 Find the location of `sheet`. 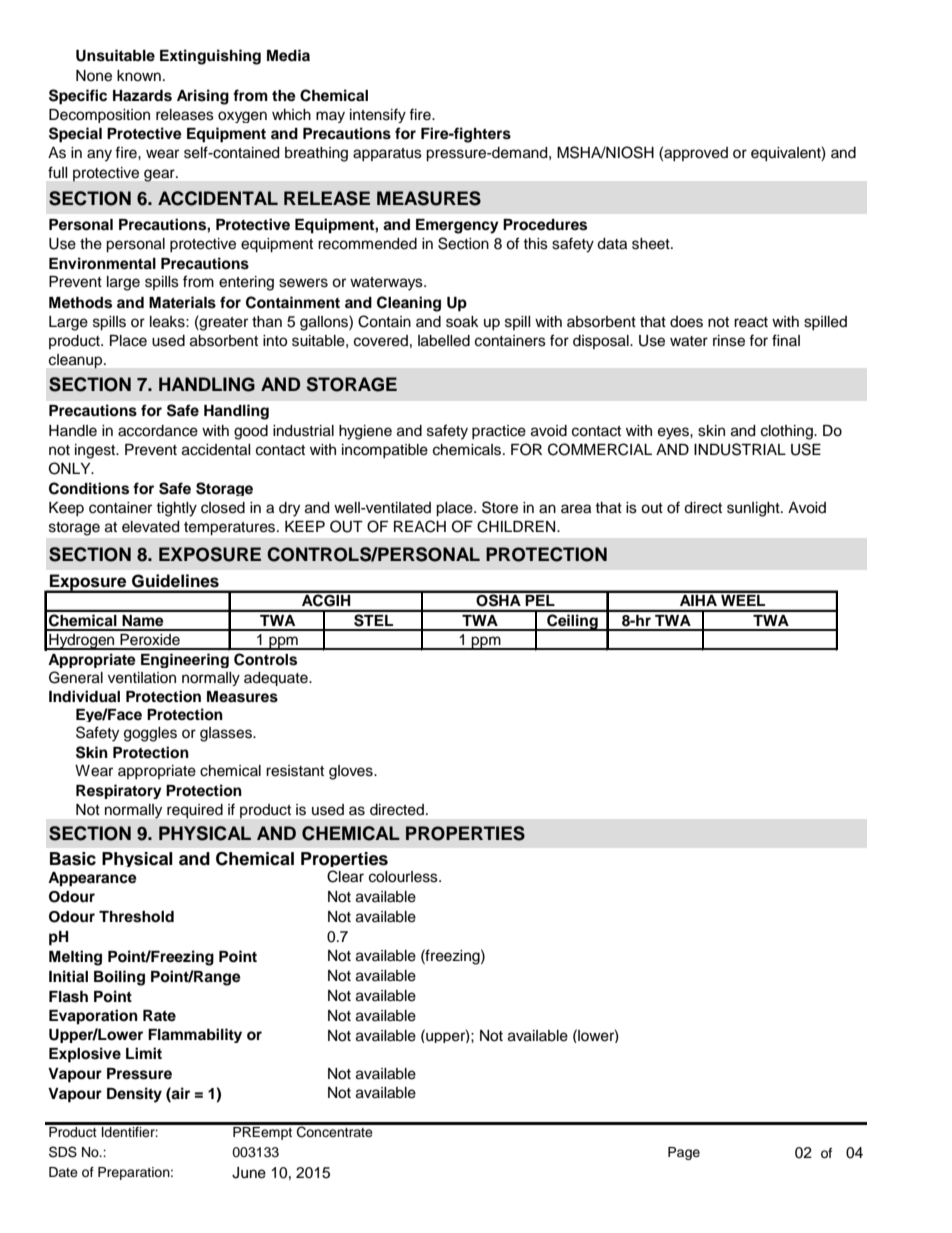

sheet is located at coordinates (652, 244).
